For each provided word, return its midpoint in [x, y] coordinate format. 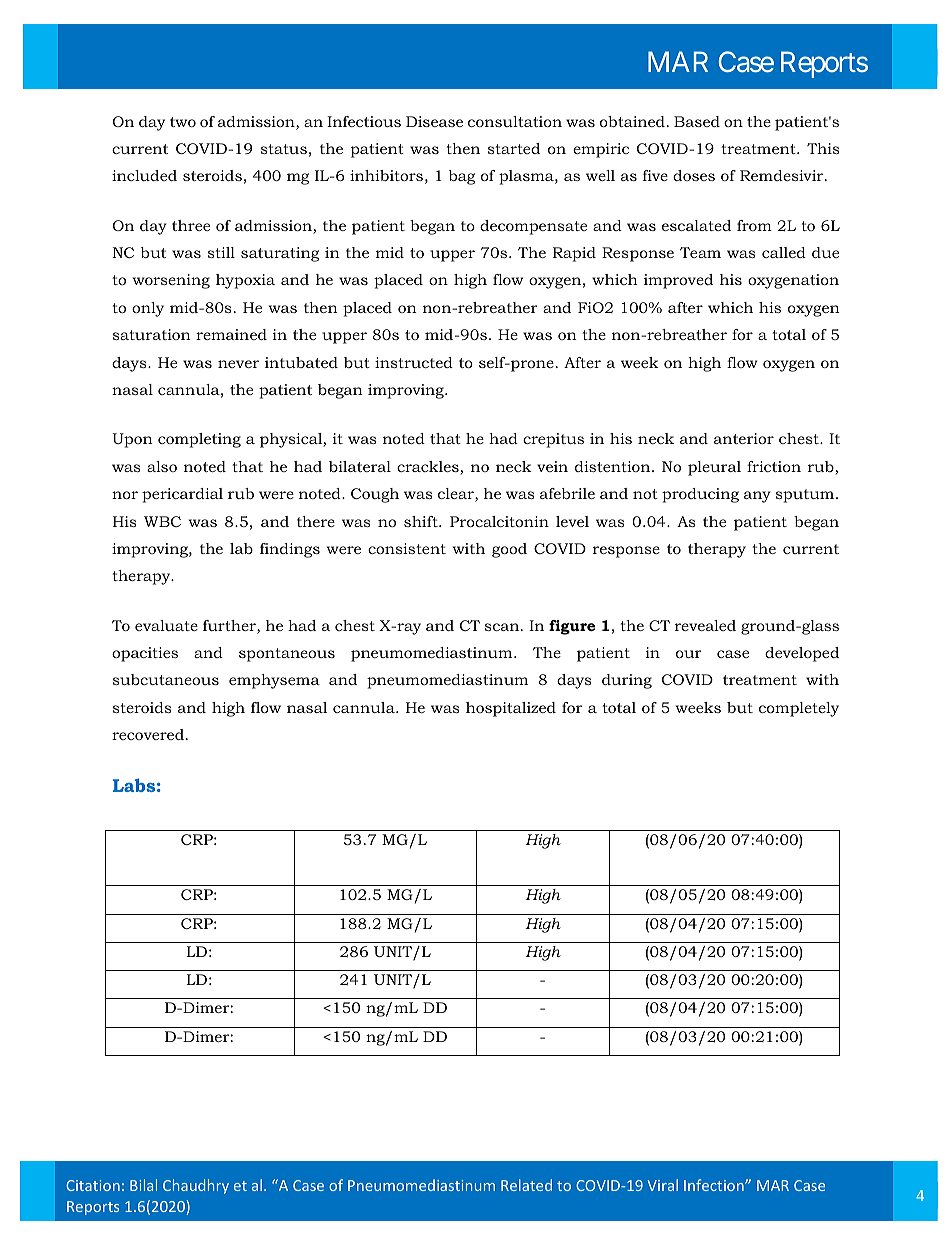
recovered [148, 734]
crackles [429, 468]
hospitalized [511, 709]
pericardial [182, 495]
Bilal [143, 1185]
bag [462, 177]
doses [694, 175]
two [183, 122]
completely [799, 709]
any [757, 497]
